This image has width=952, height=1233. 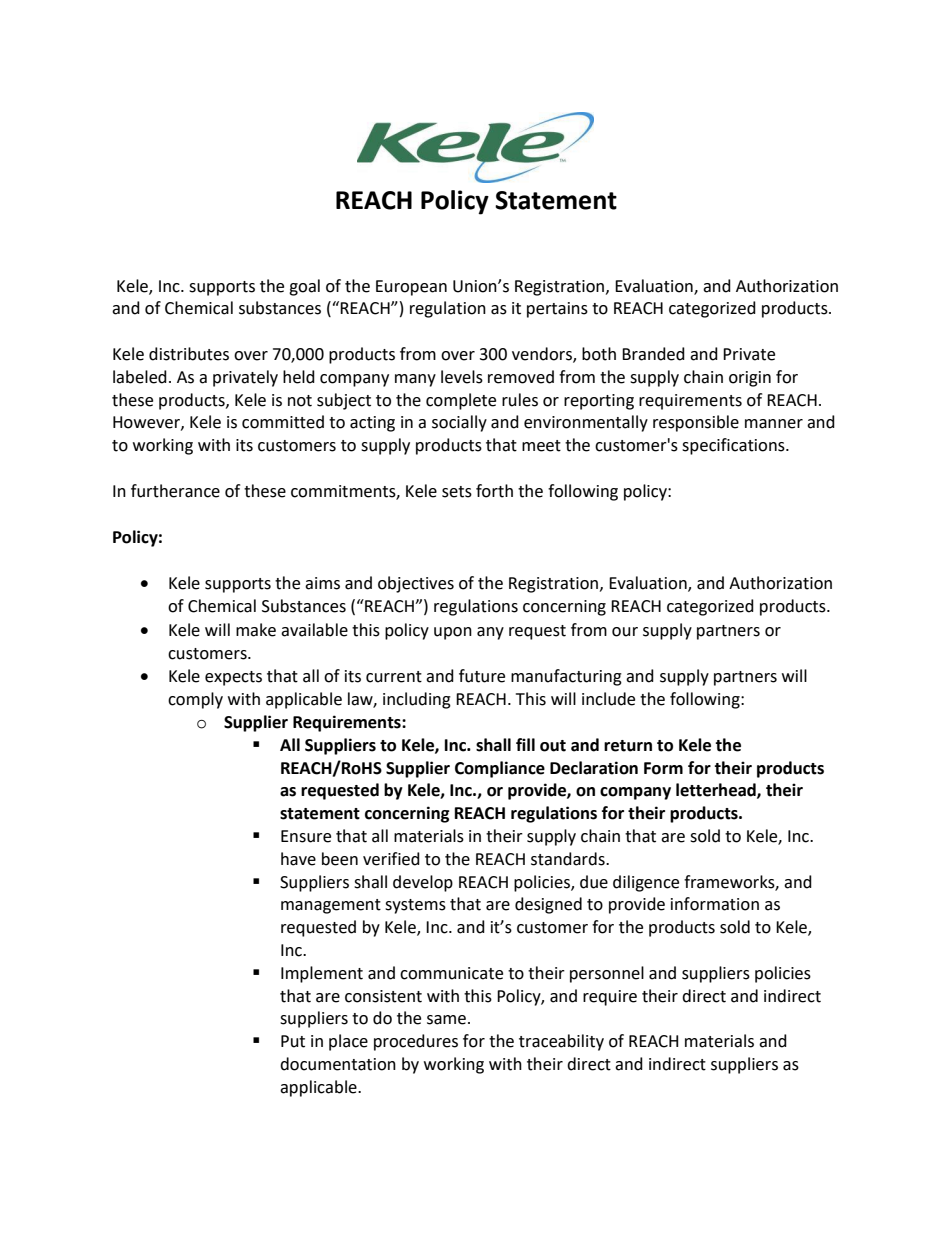 What do you see at coordinates (233, 678) in the image?
I see `expects` at bounding box center [233, 678].
